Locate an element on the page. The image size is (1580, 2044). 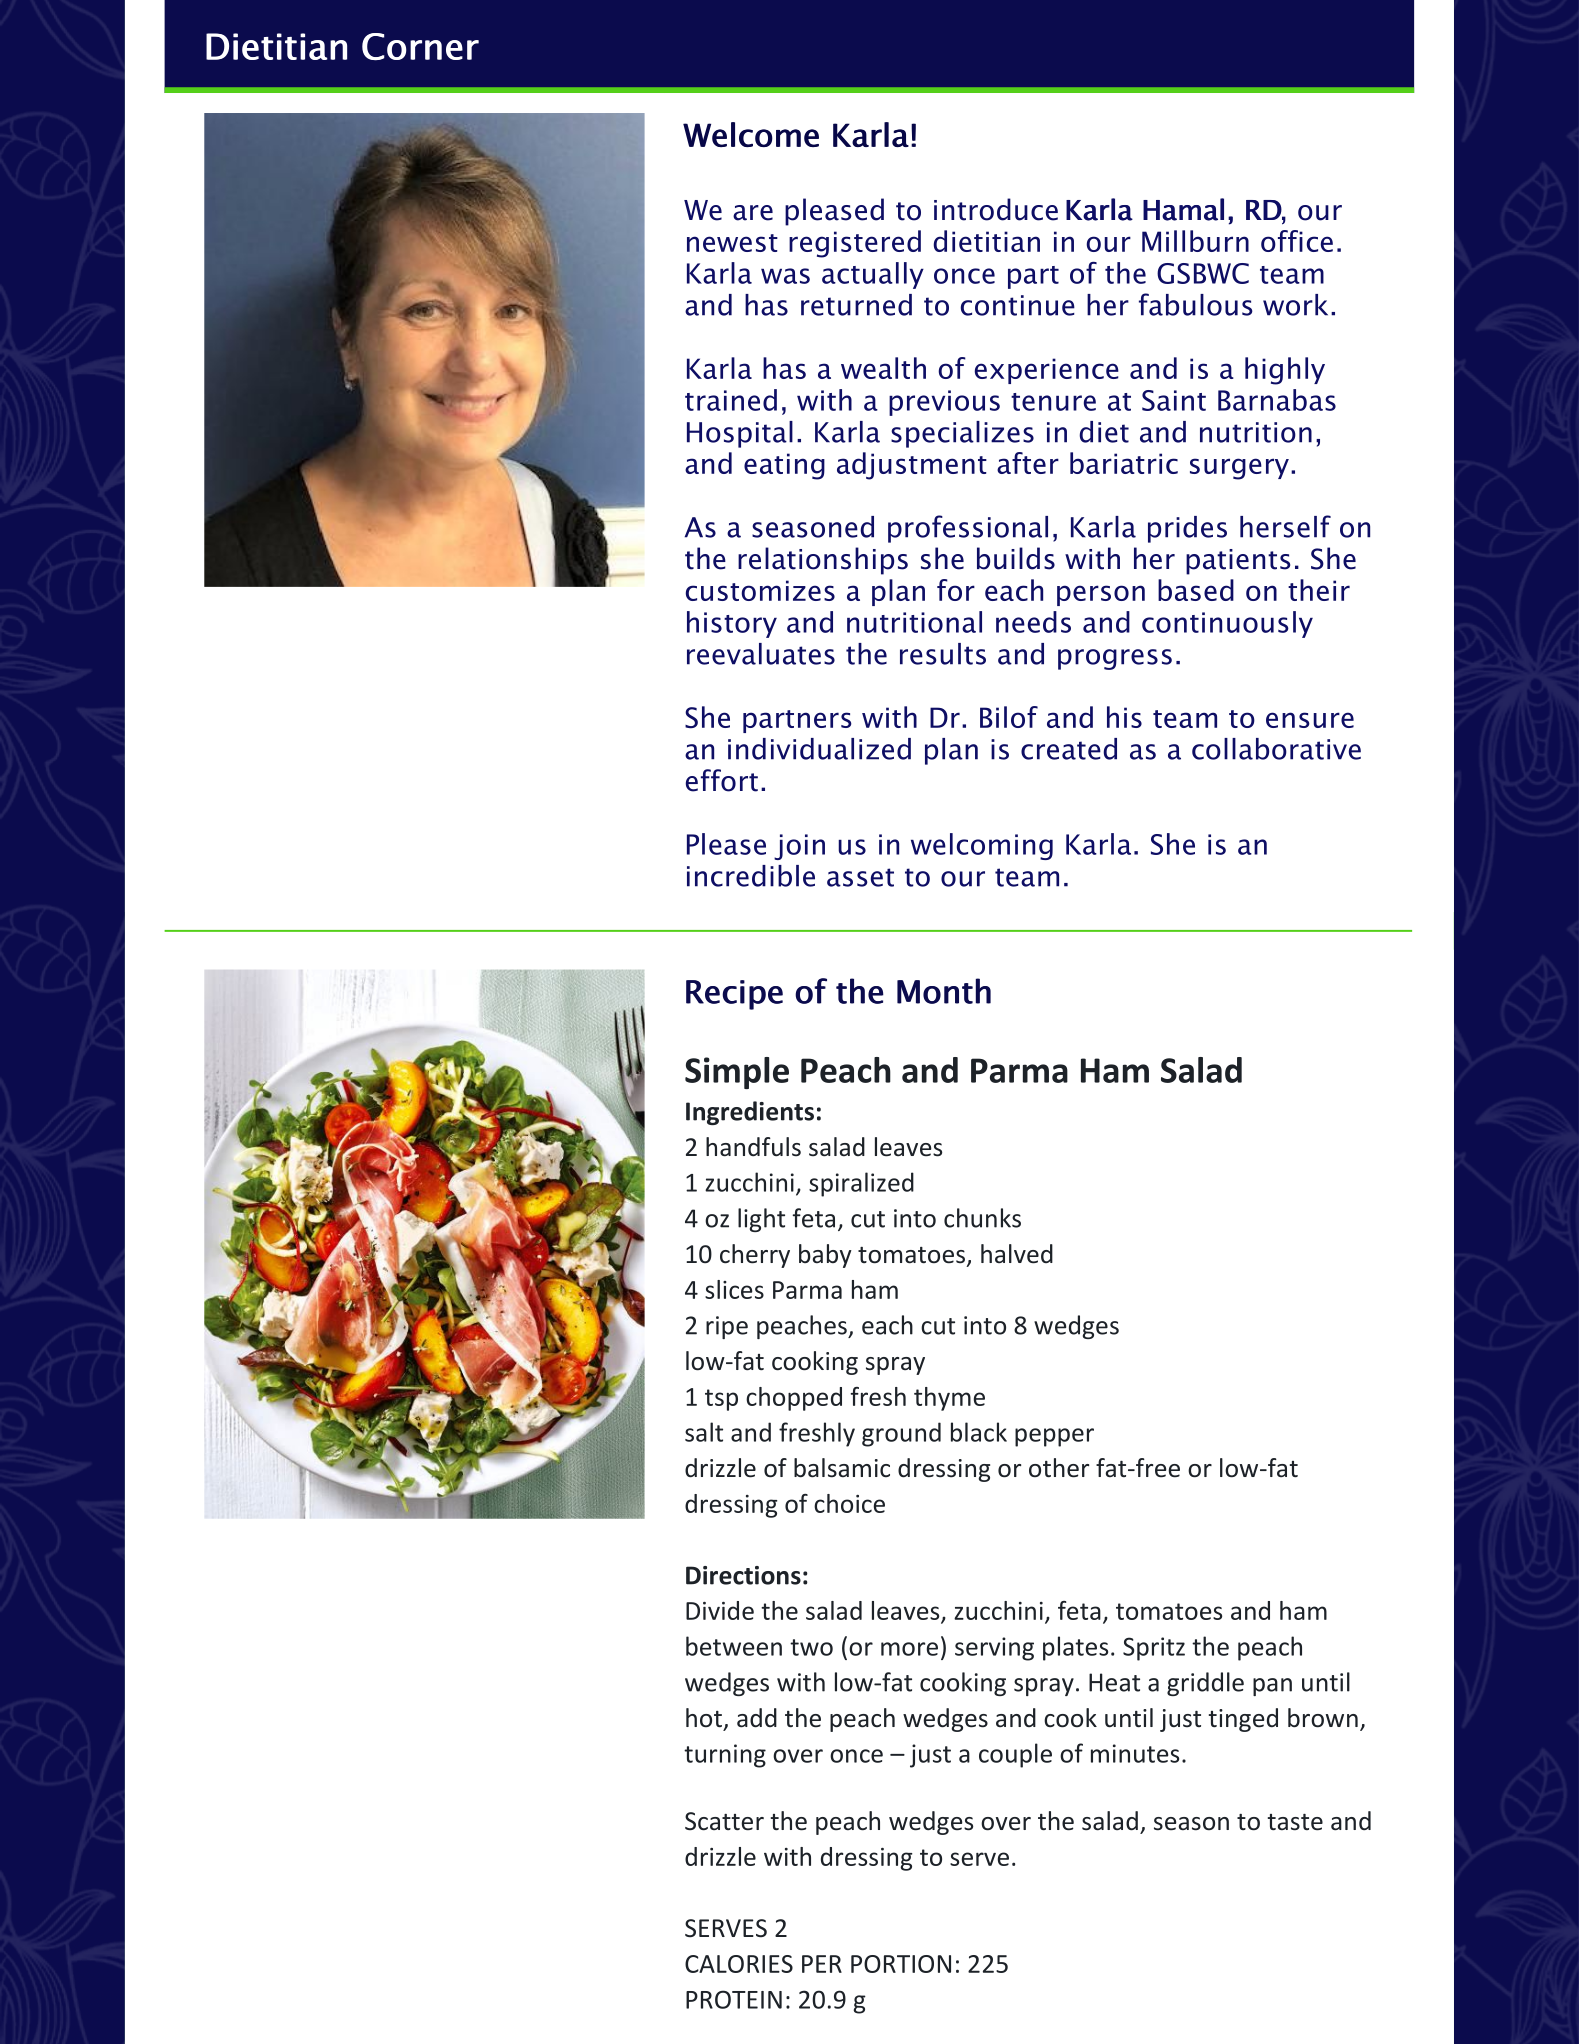
choice is located at coordinates (849, 1503).
